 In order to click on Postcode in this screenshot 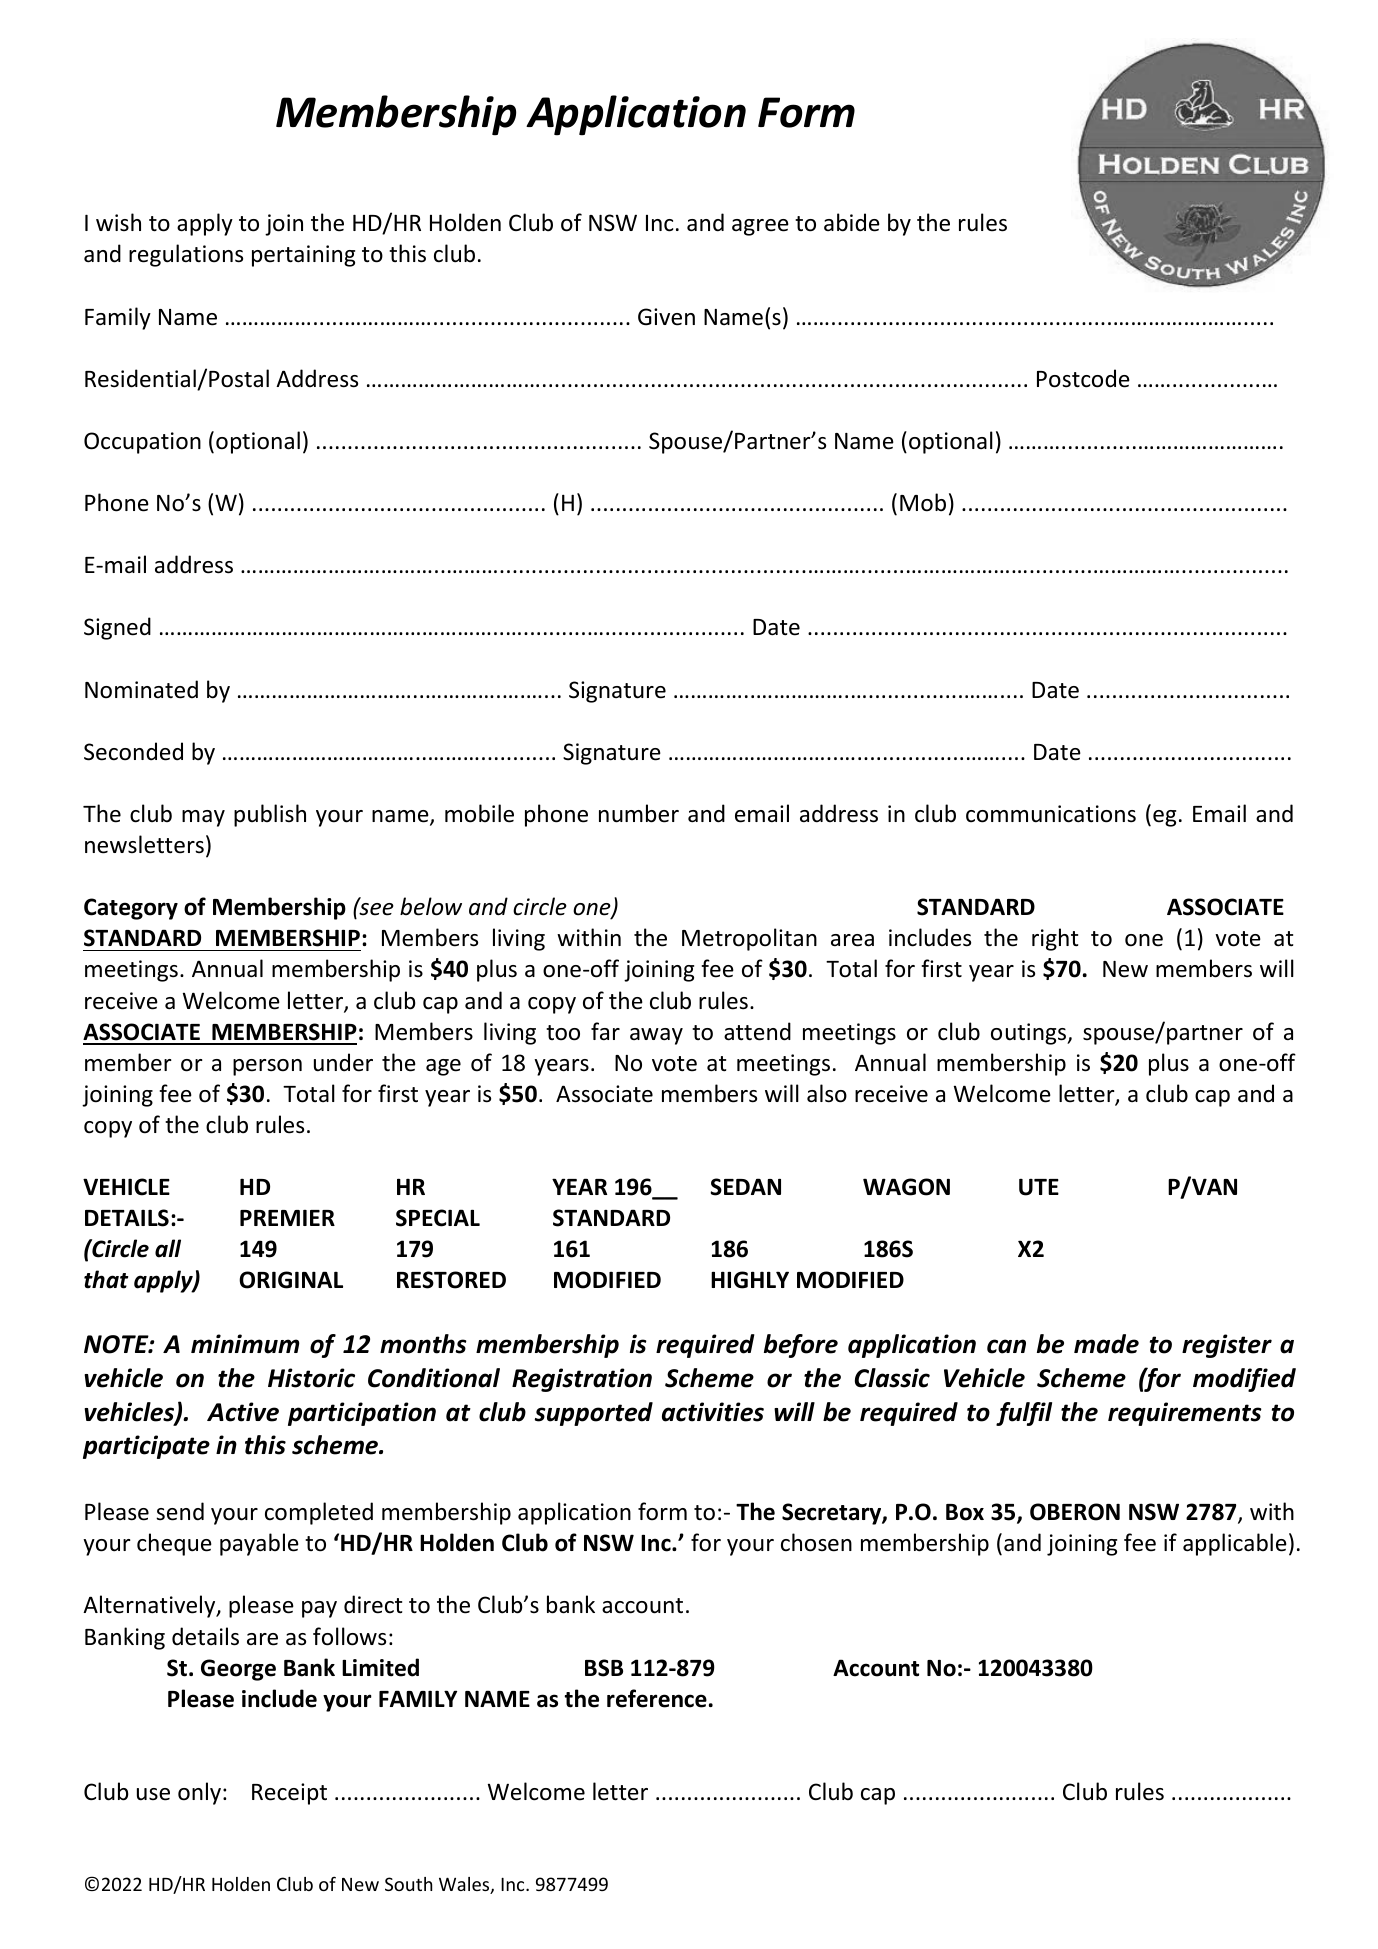, I will do `click(1083, 378)`.
